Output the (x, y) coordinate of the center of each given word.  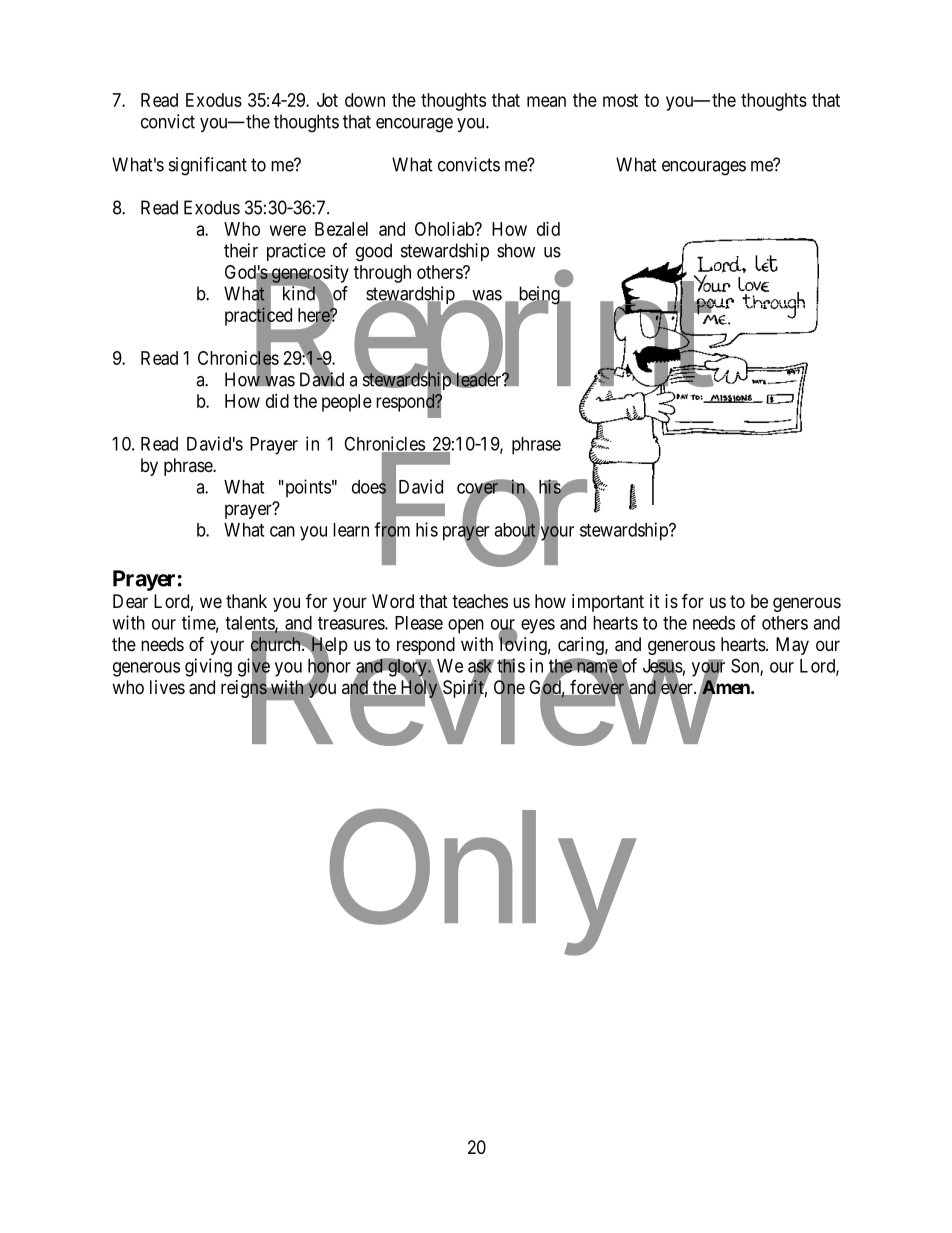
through (382, 274)
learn (351, 530)
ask (481, 667)
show (516, 250)
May (792, 646)
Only (480, 885)
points (307, 488)
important (608, 603)
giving (208, 667)
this (511, 666)
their (241, 250)
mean (546, 101)
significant (208, 166)
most (620, 100)
